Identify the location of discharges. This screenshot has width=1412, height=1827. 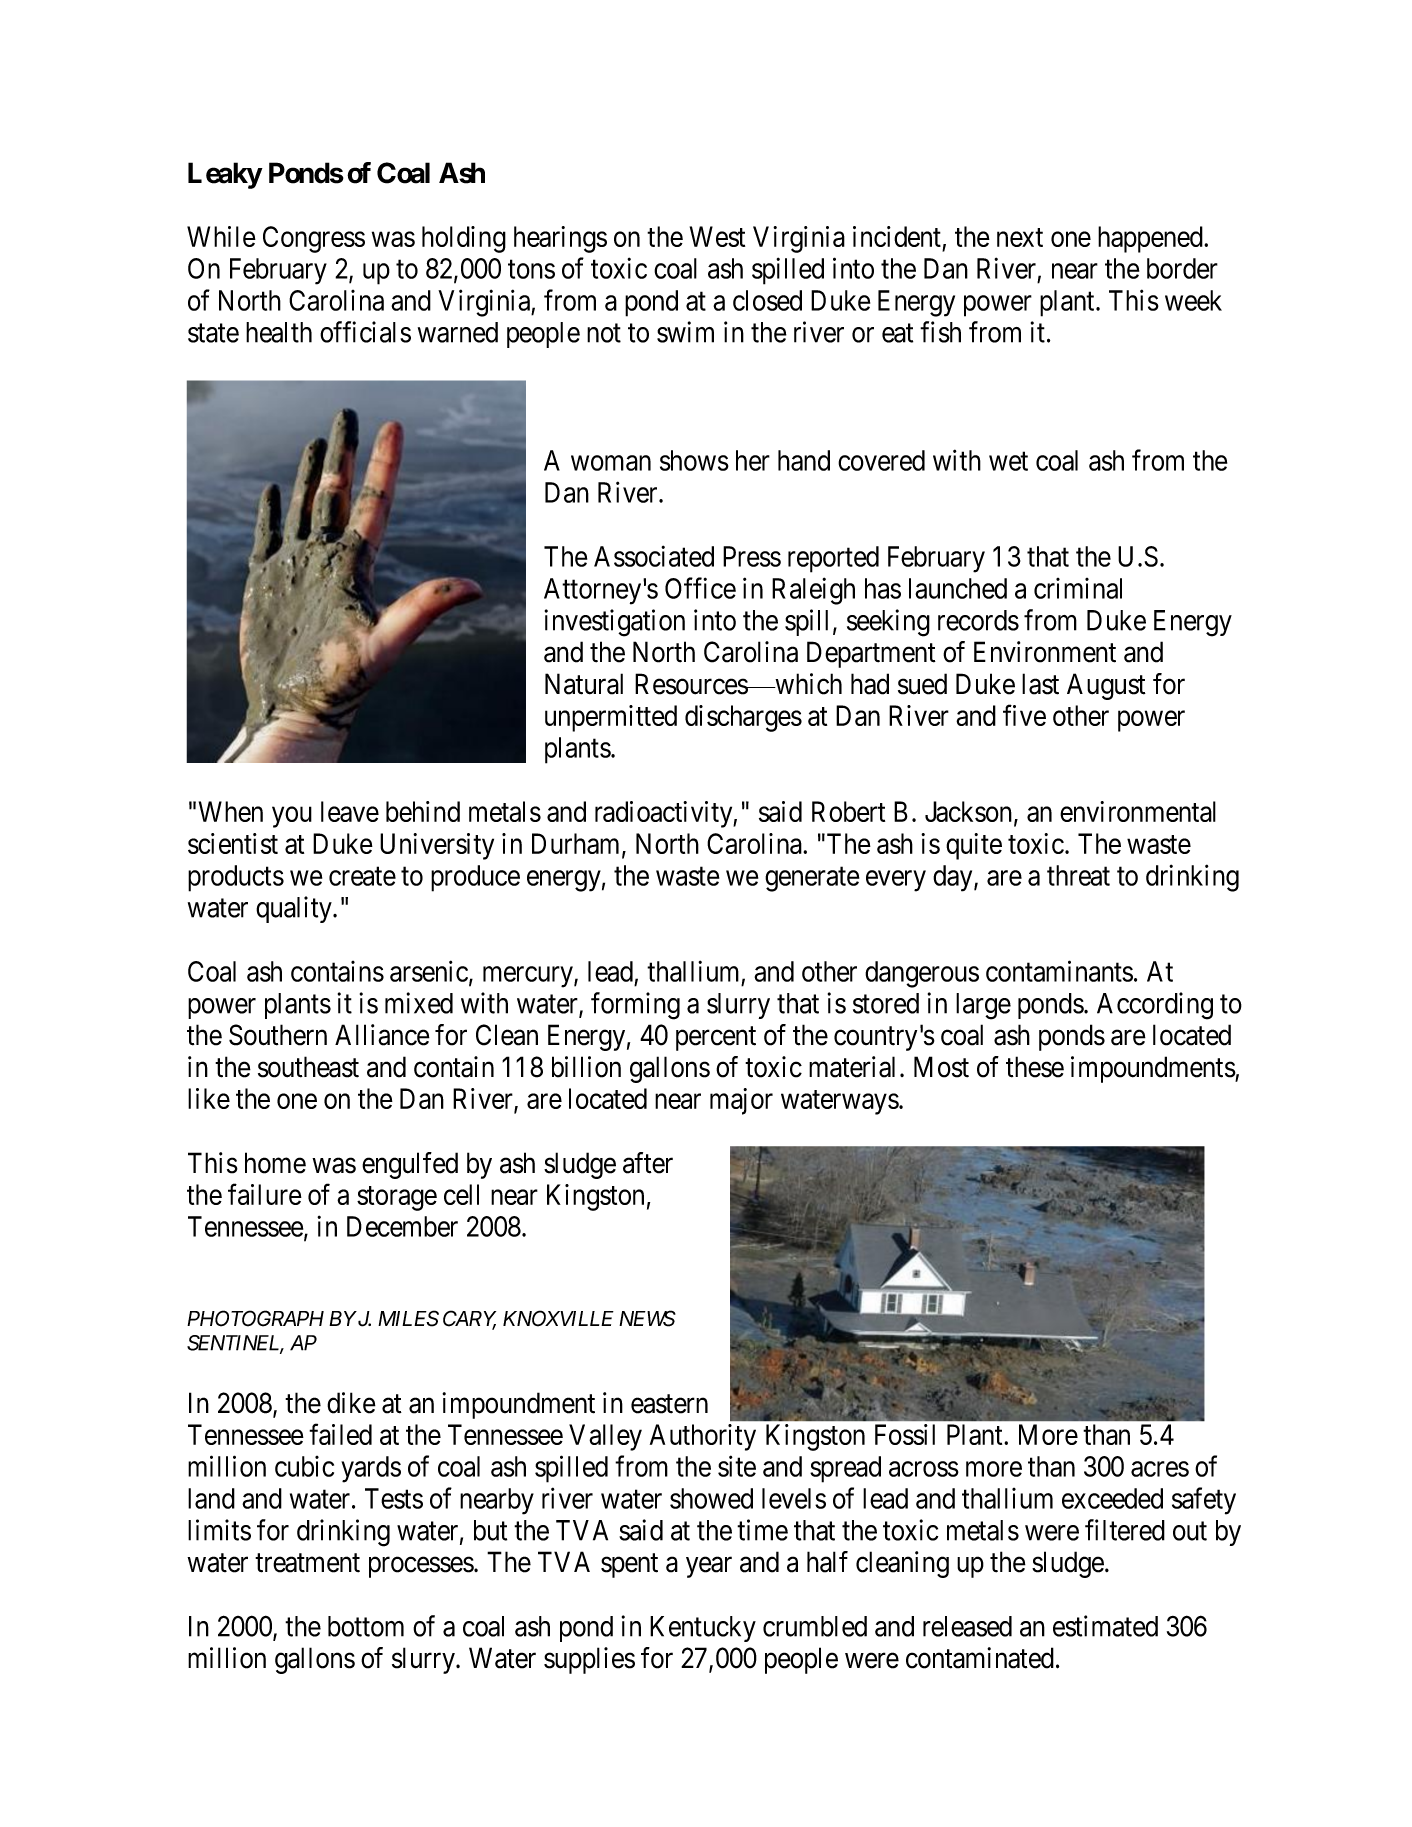
(743, 718).
